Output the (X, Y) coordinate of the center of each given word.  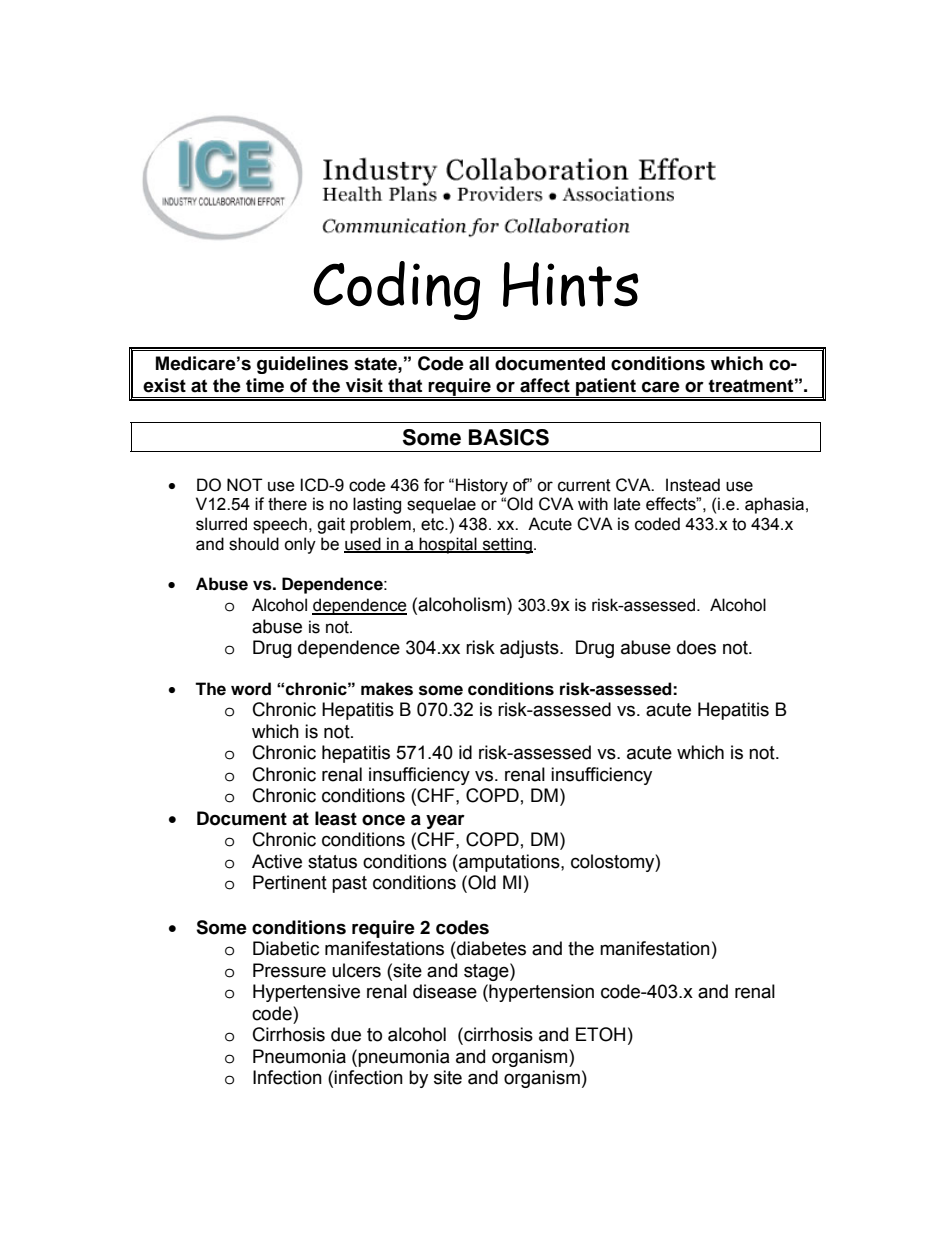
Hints (571, 284)
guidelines (302, 365)
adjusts (530, 649)
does (696, 647)
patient (606, 388)
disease (445, 991)
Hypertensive (306, 993)
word (251, 689)
